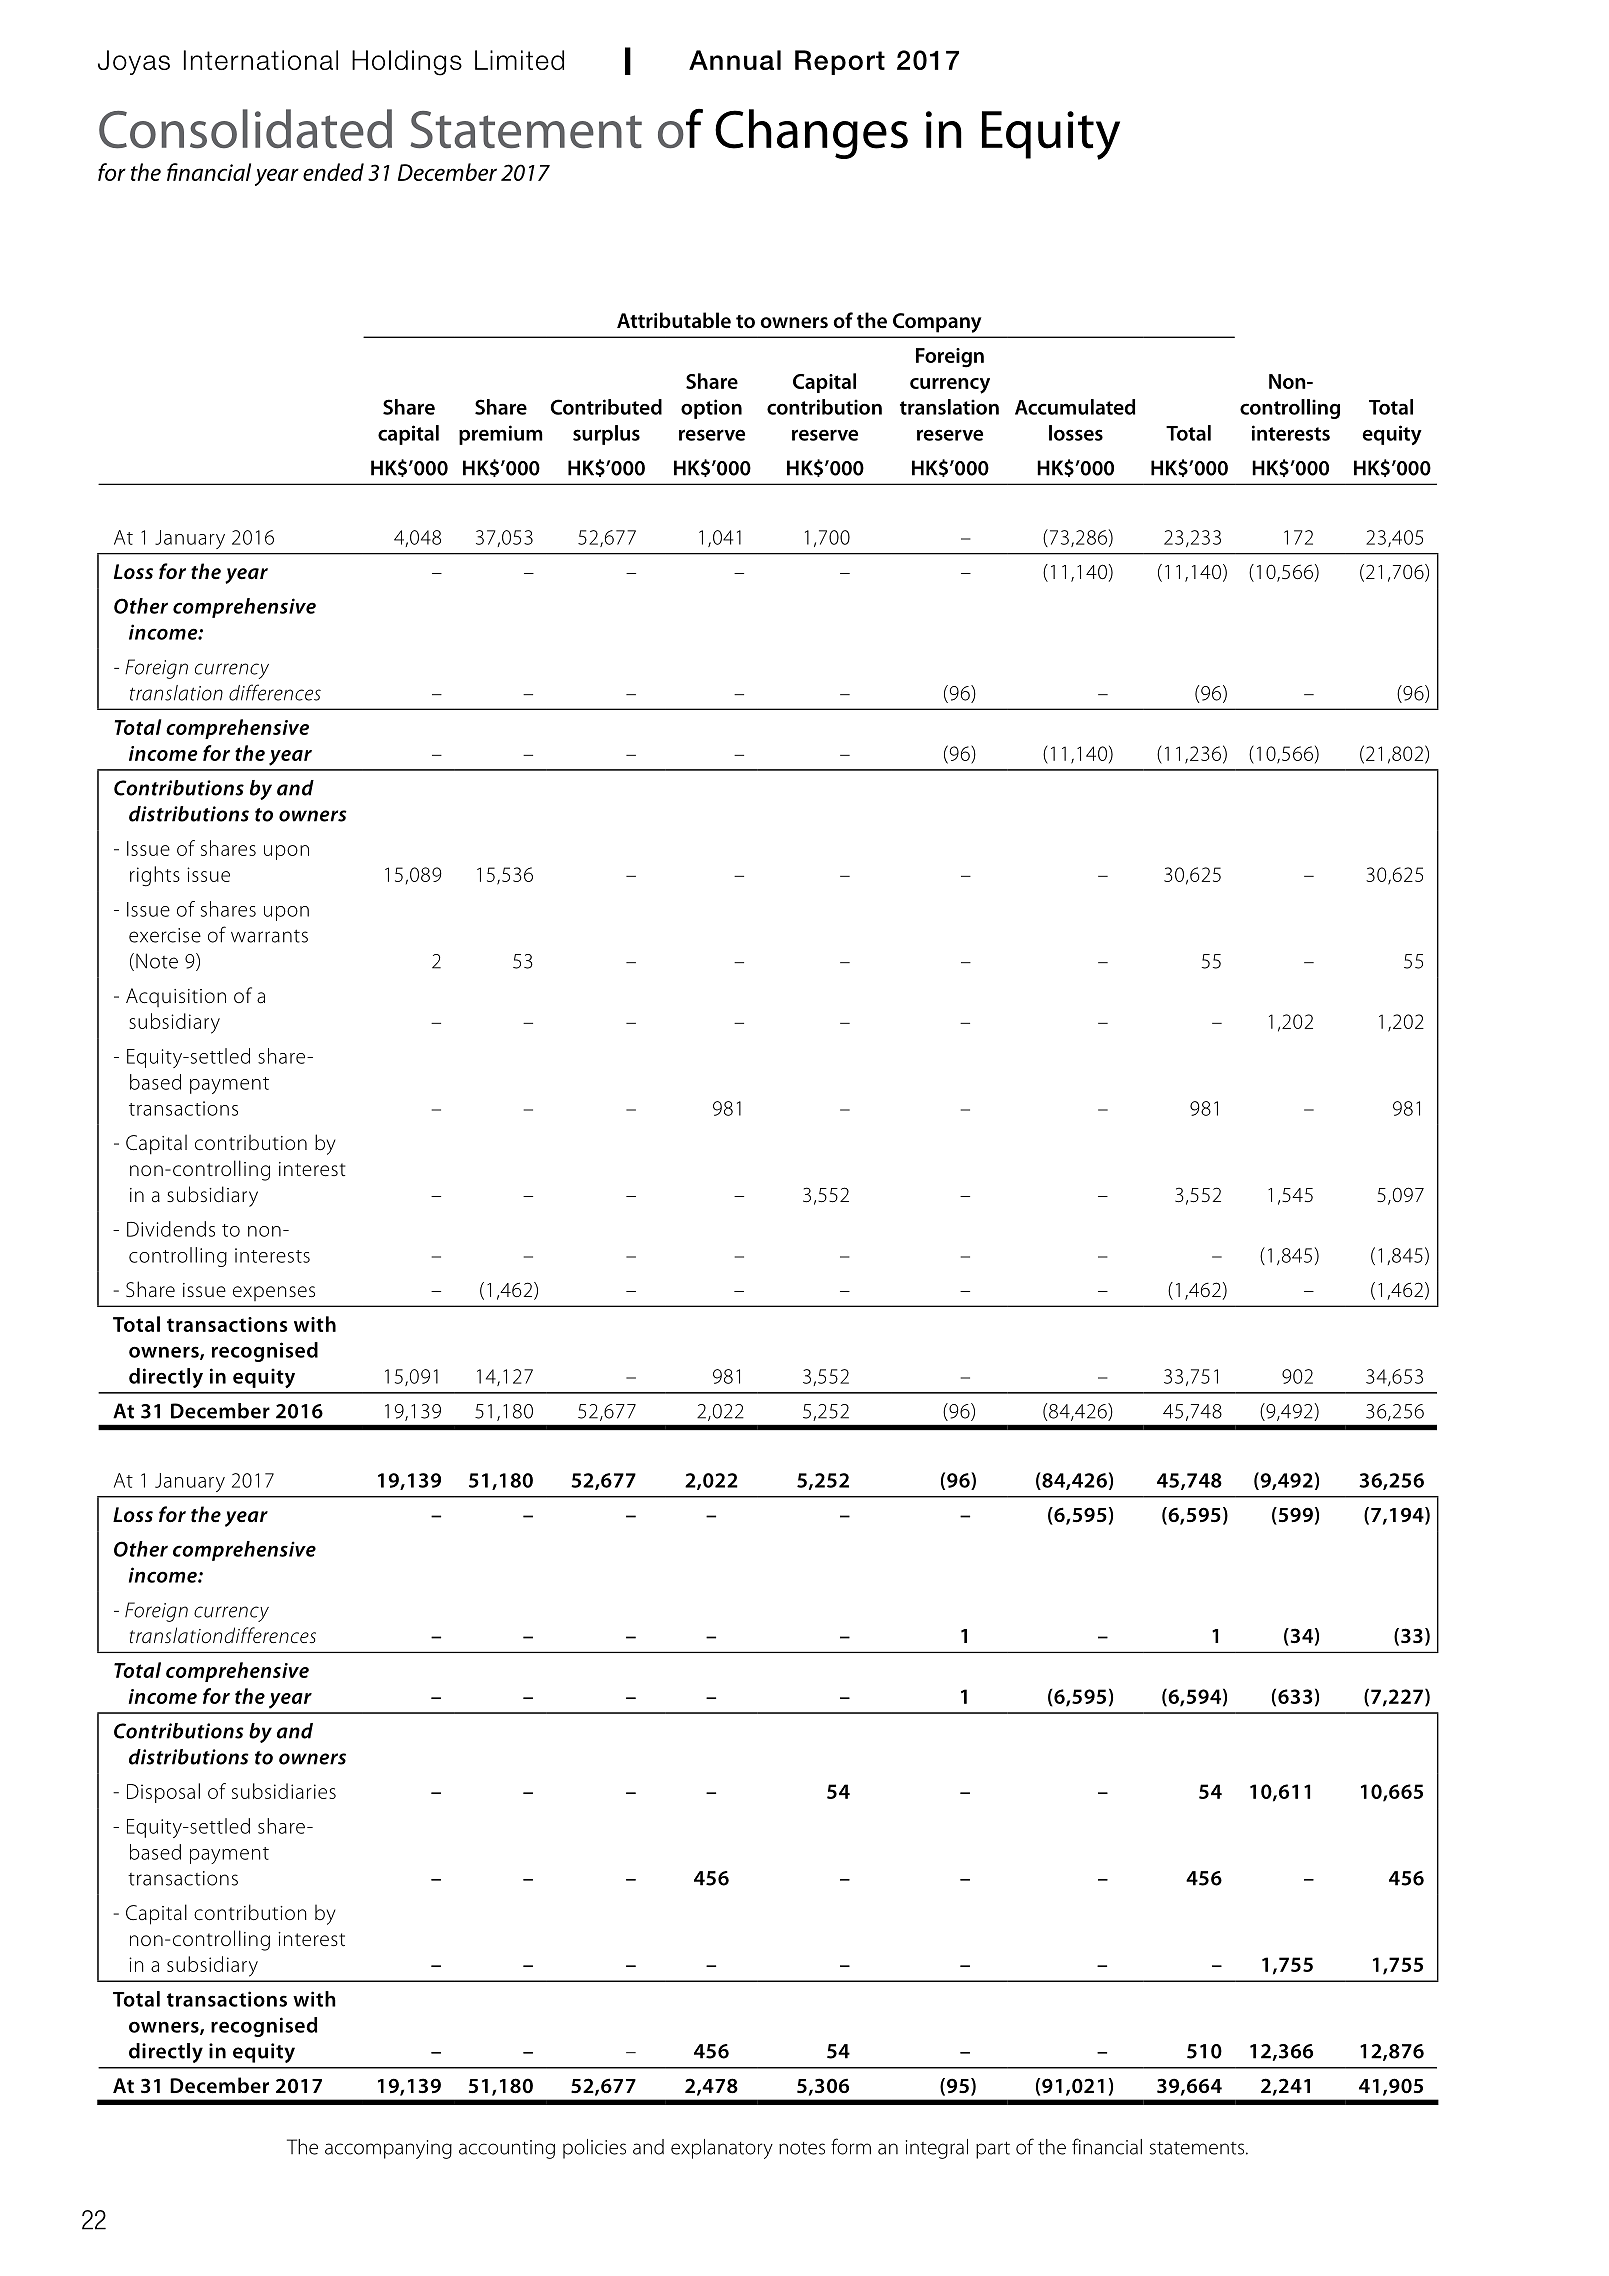 This screenshot has width=1609, height=2276. I want to click on Report, so click(840, 62).
